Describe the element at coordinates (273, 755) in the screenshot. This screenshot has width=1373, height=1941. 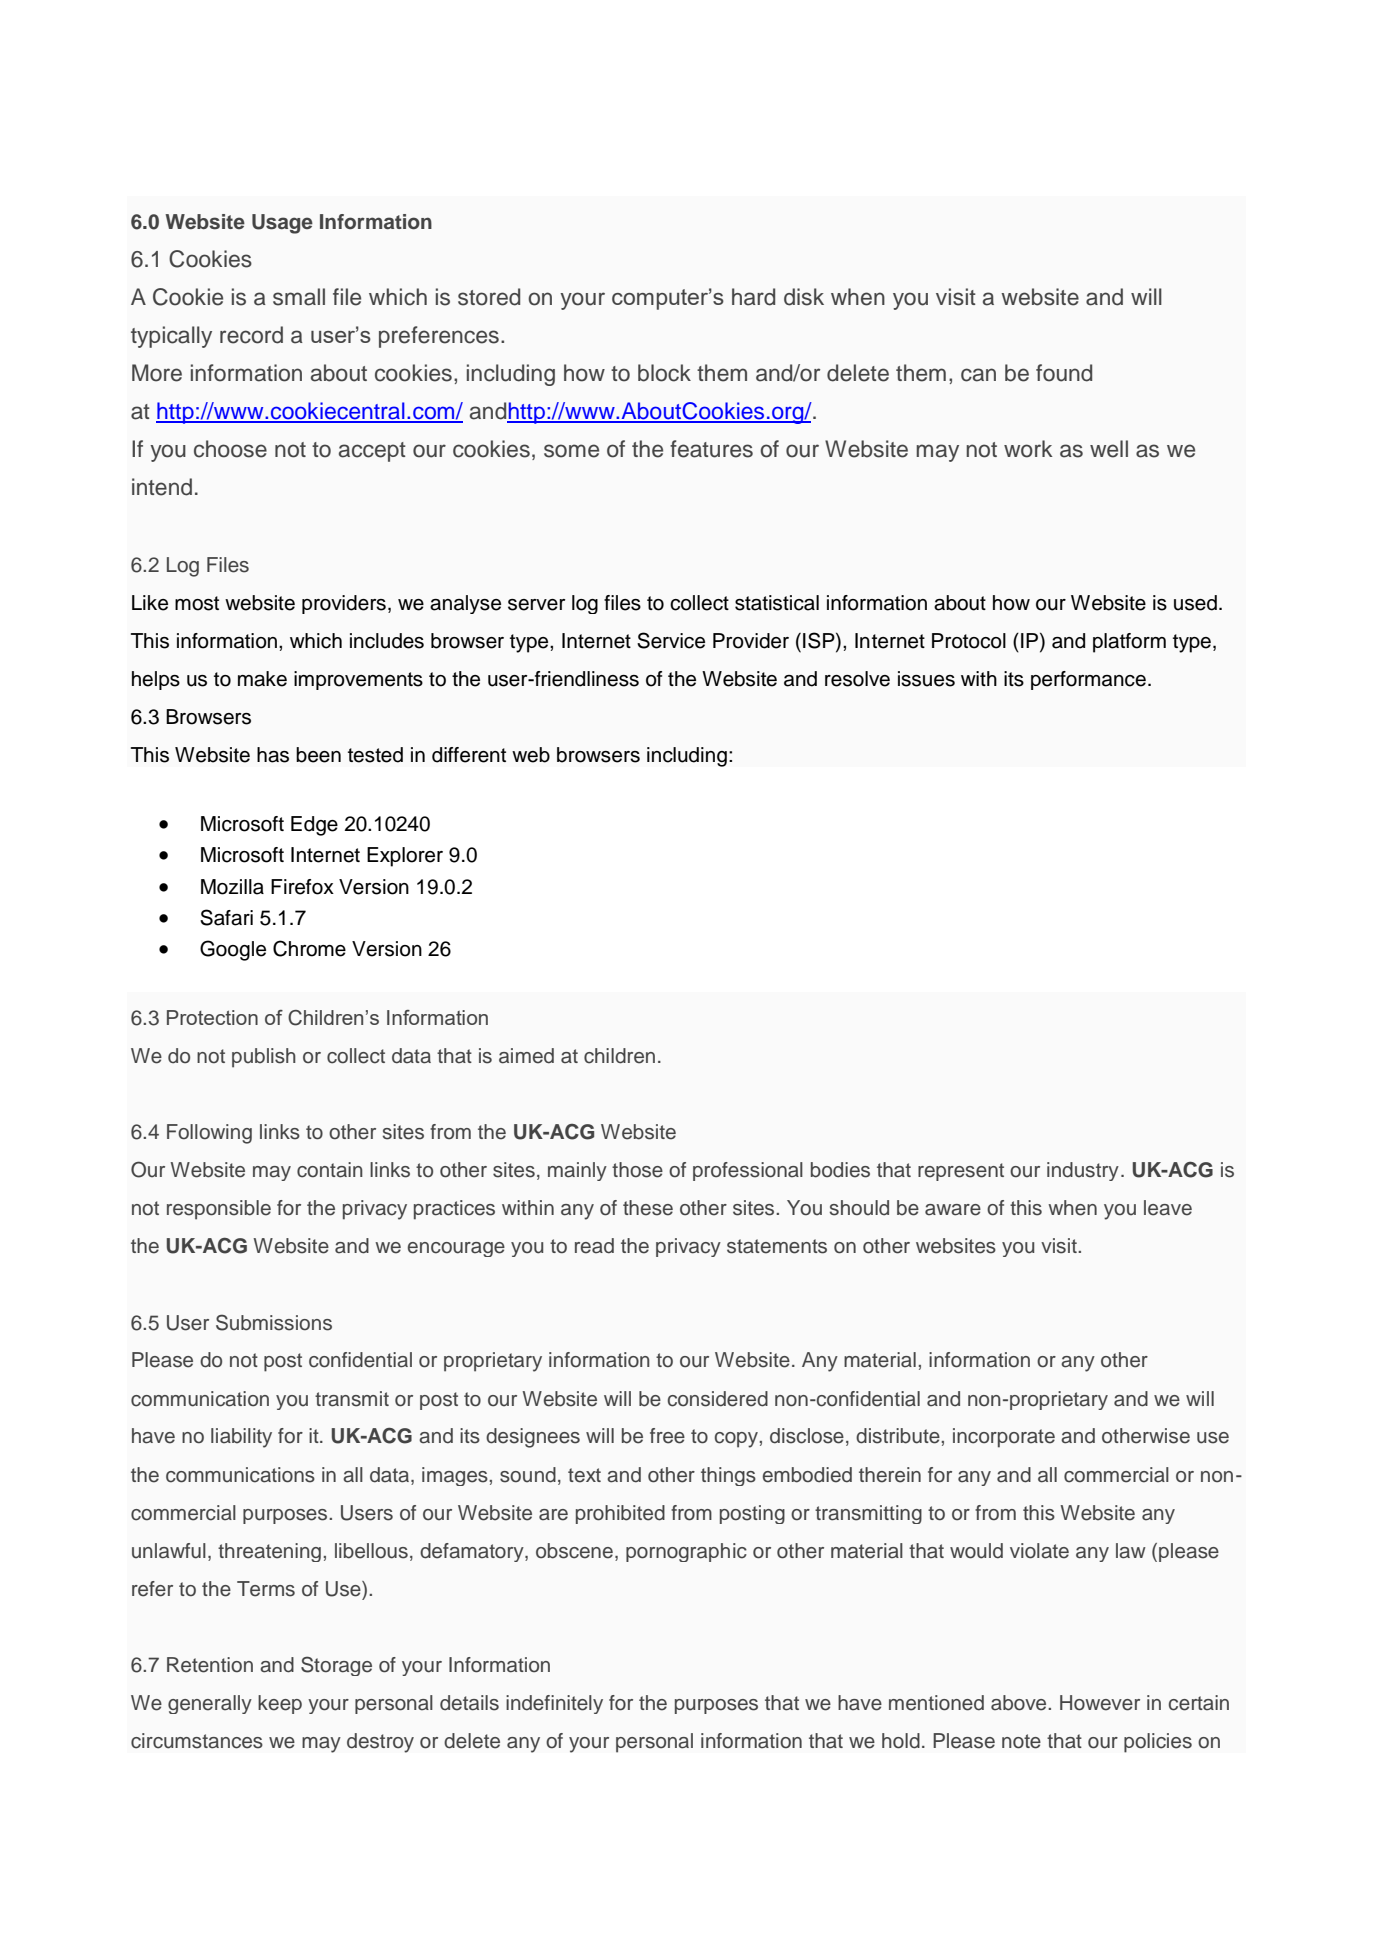
I see `has` at that location.
